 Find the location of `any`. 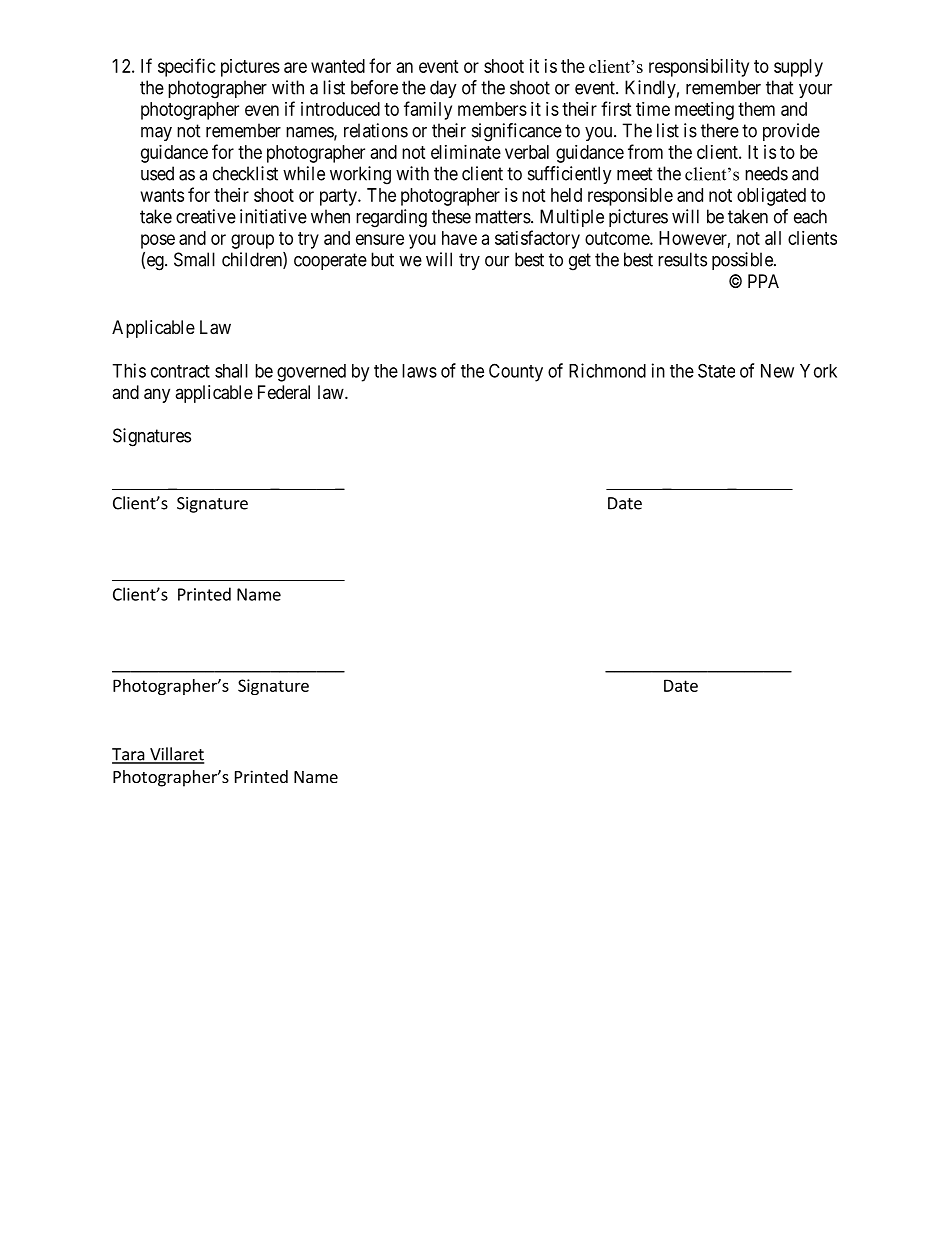

any is located at coordinates (157, 395).
